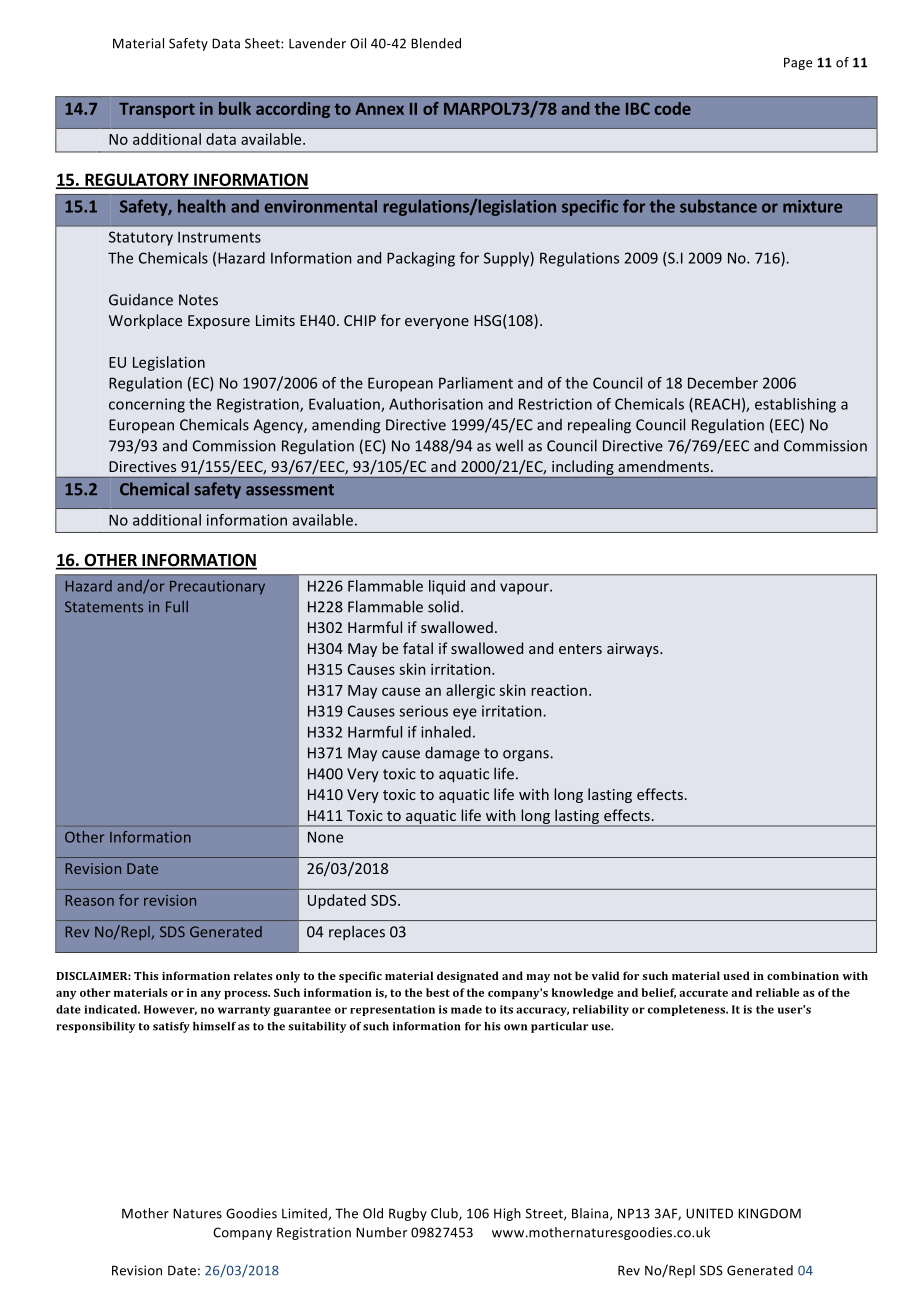 This screenshot has width=924, height=1308. What do you see at coordinates (418, 648) in the screenshot?
I see `fatal` at bounding box center [418, 648].
